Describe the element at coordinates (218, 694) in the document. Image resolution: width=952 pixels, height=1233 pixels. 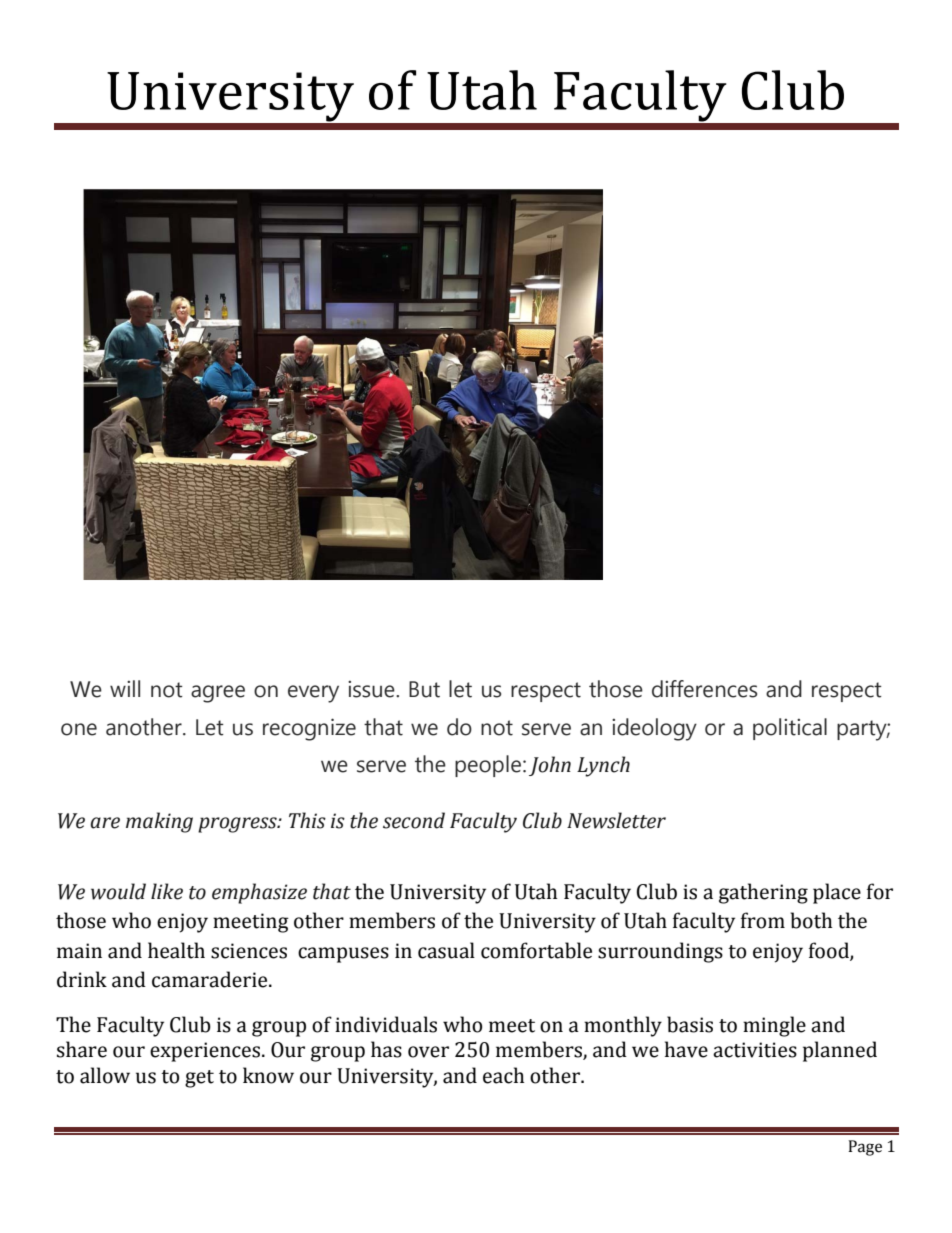
I see `agree` at that location.
